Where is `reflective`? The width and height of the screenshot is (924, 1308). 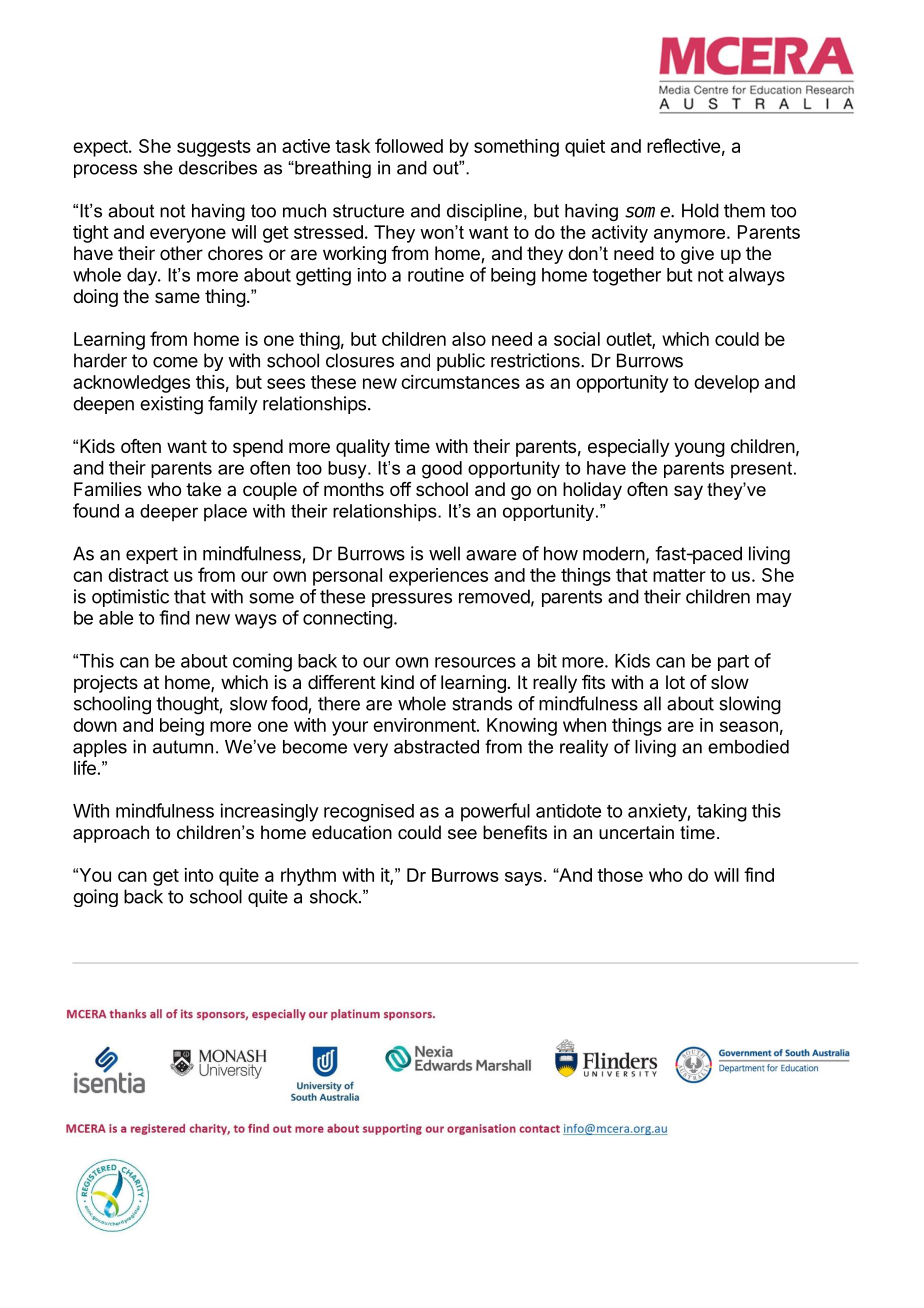
reflective is located at coordinates (683, 145).
